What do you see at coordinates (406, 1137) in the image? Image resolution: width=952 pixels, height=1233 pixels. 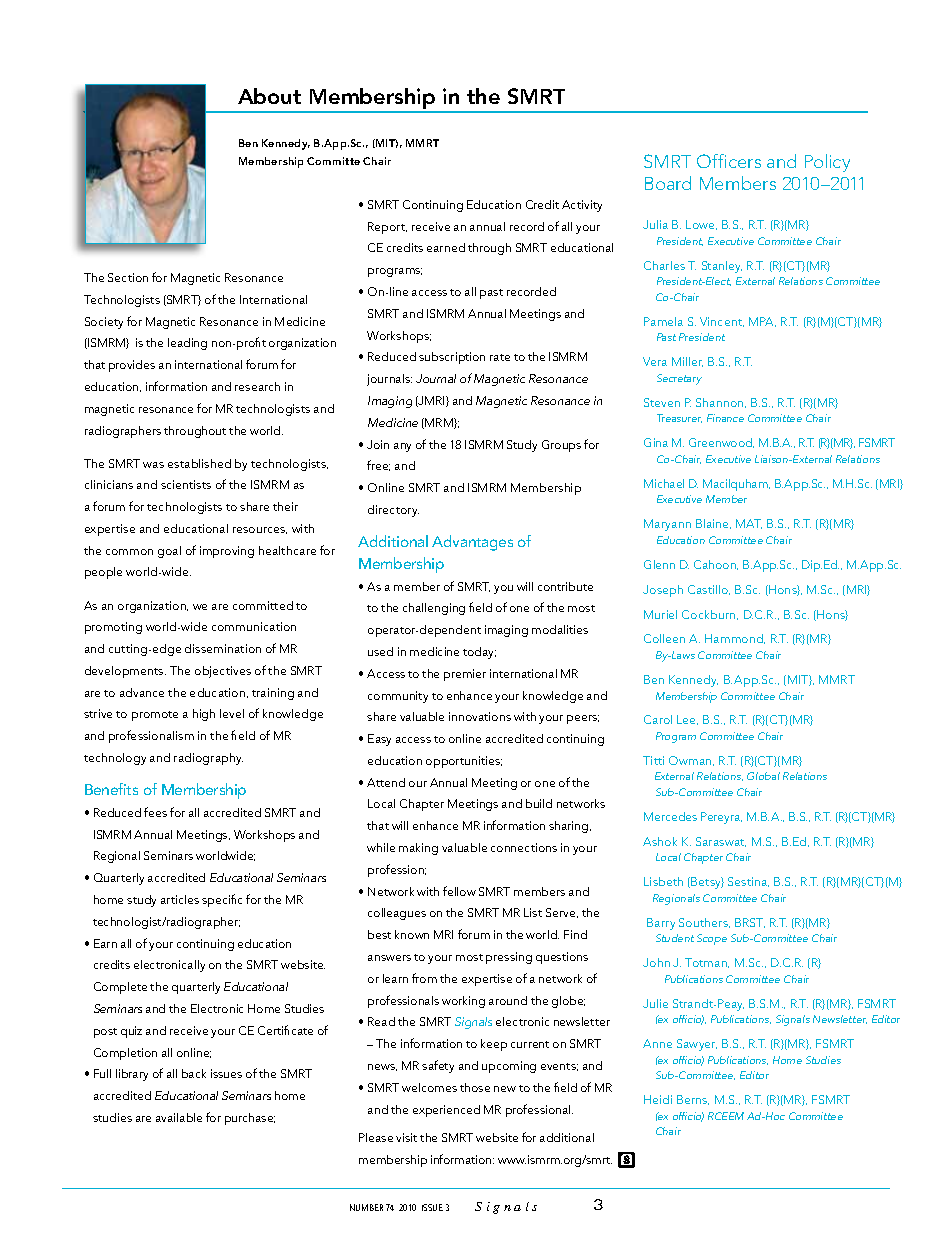 I see `visit` at bounding box center [406, 1137].
